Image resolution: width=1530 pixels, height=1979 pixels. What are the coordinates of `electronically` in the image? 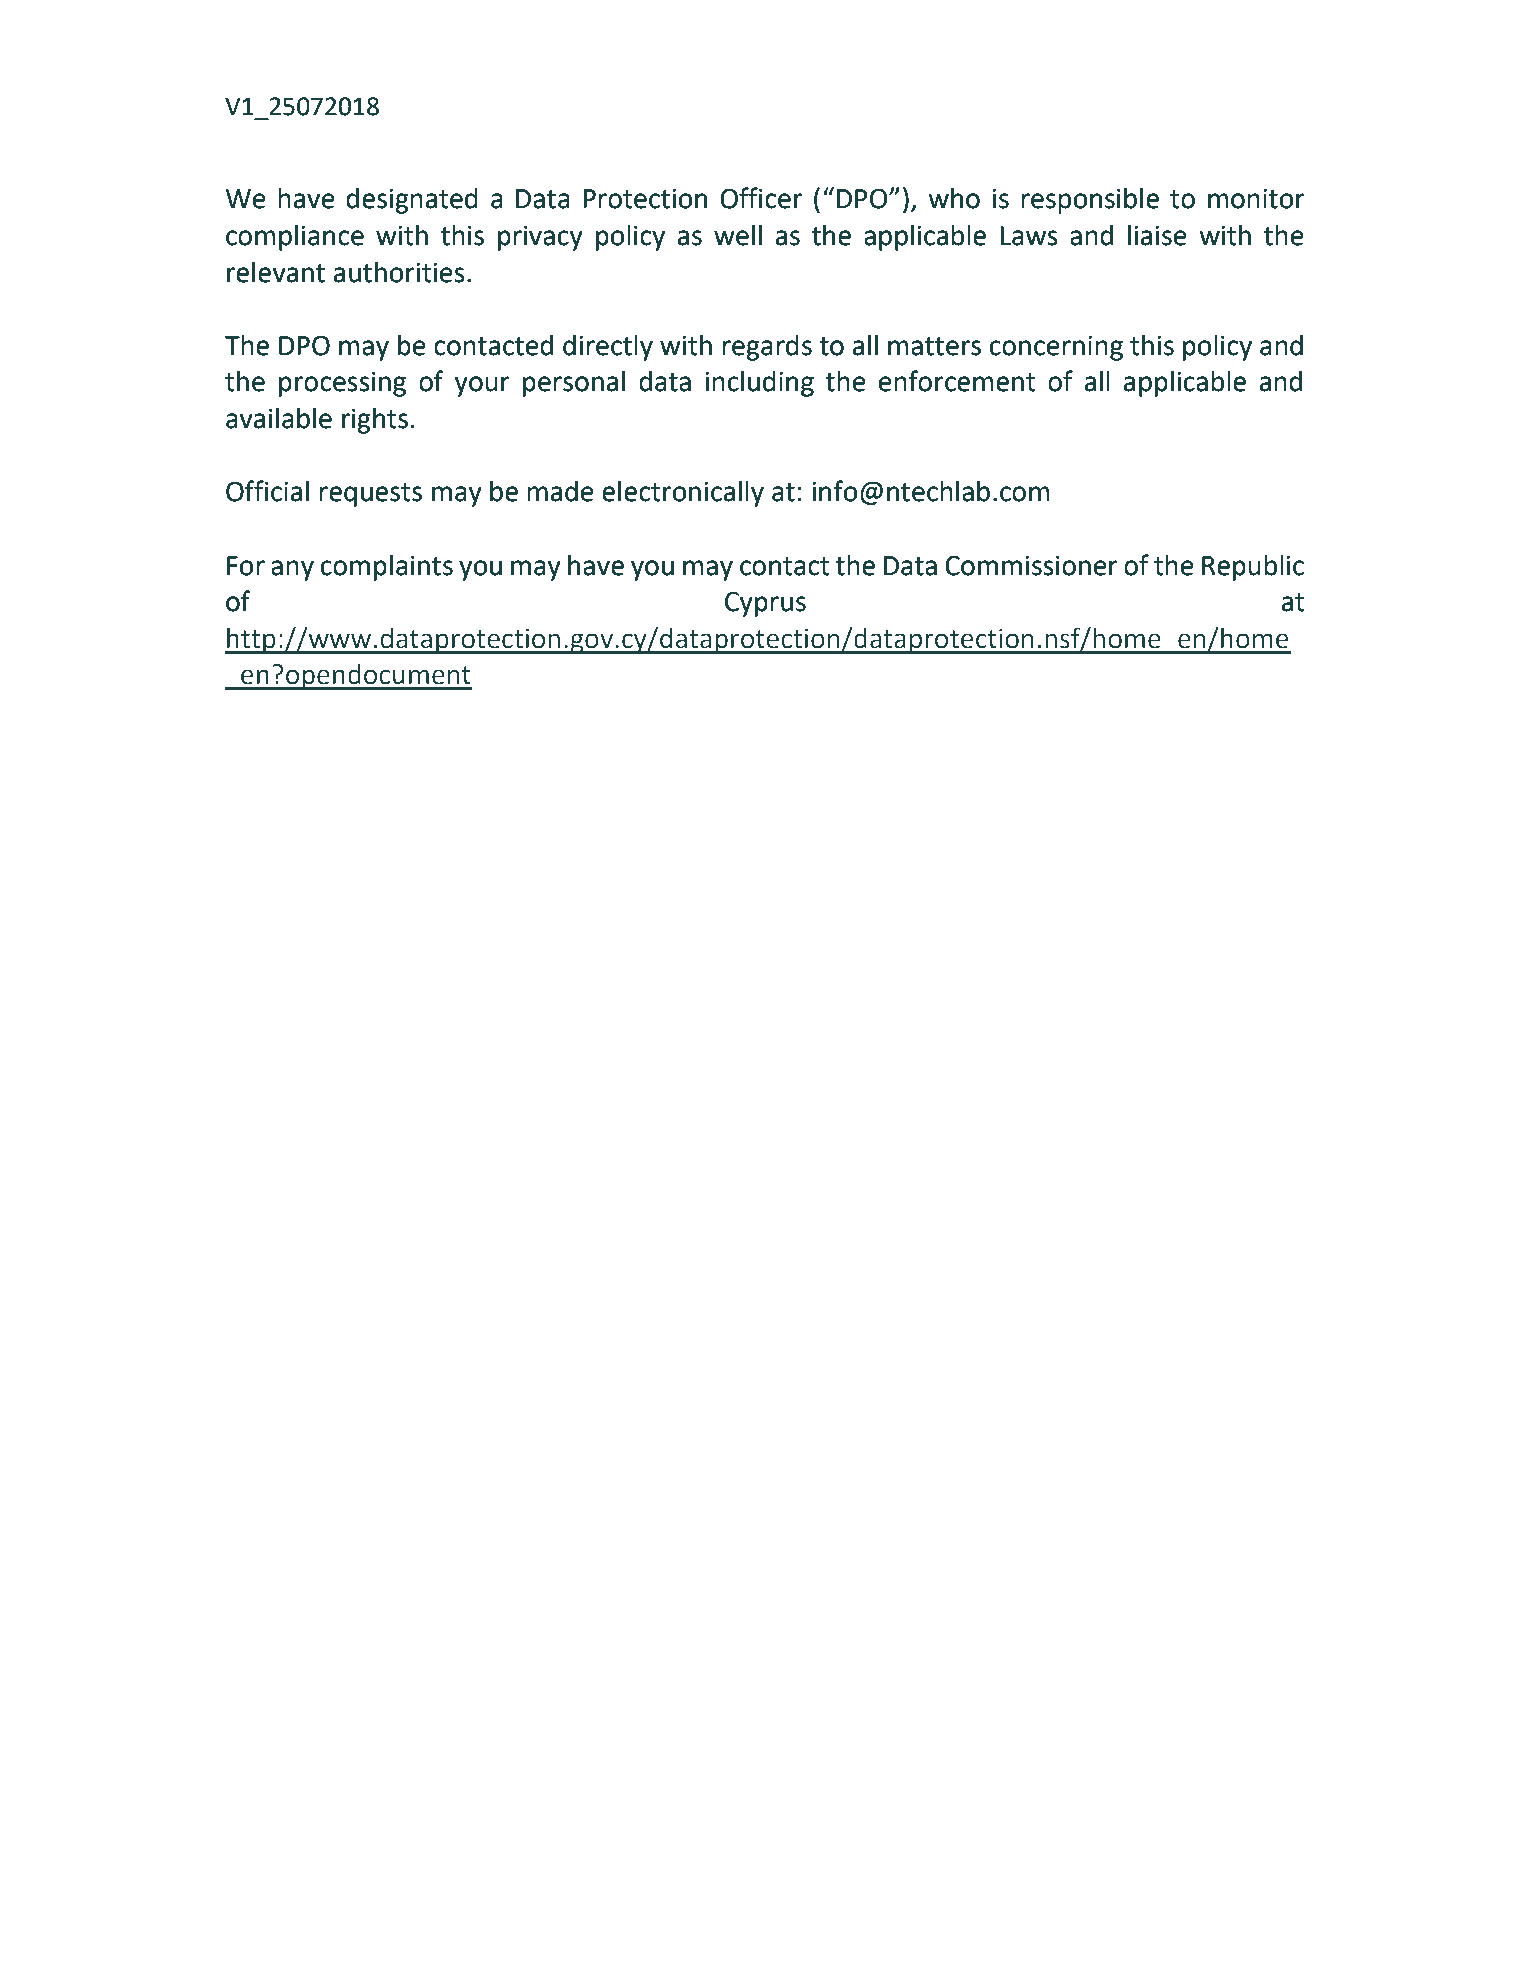 It's located at (683, 494).
